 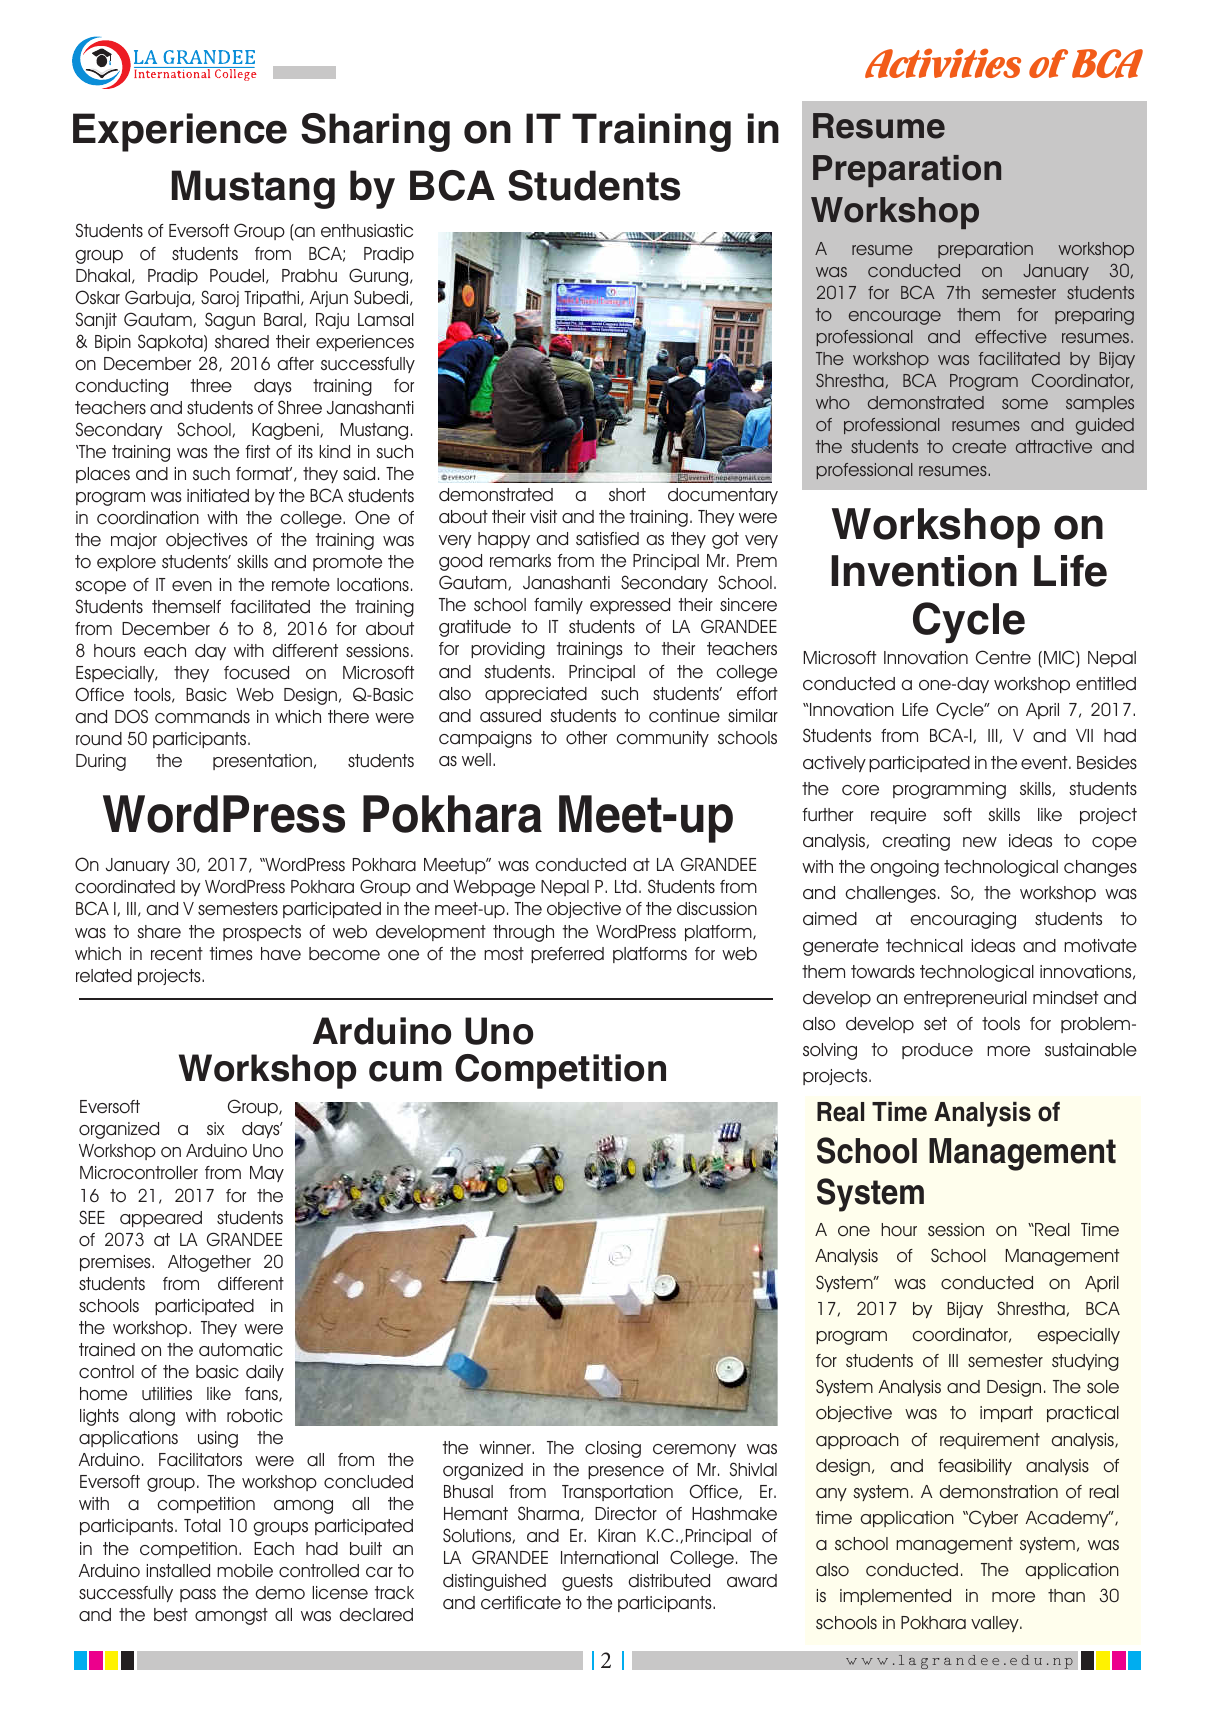 I want to click on Activities, so click(x=943, y=63).
